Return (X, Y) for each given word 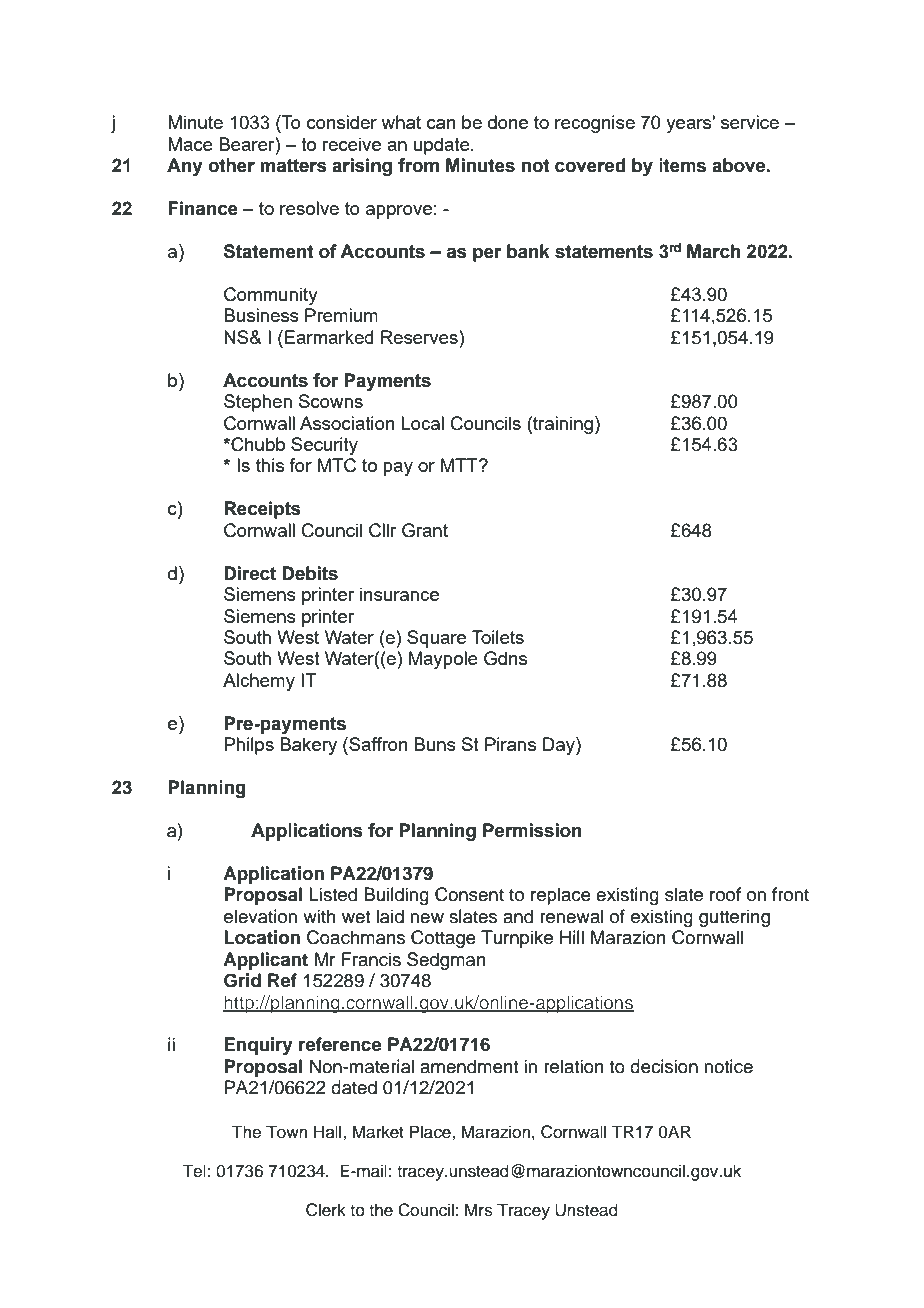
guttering (734, 918)
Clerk (326, 1210)
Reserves (420, 337)
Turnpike (517, 939)
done (508, 122)
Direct (250, 573)
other (231, 165)
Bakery (308, 746)
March (714, 251)
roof (725, 894)
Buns (435, 744)
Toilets (498, 637)
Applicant (265, 961)
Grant (425, 530)
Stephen (258, 403)
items (682, 165)
